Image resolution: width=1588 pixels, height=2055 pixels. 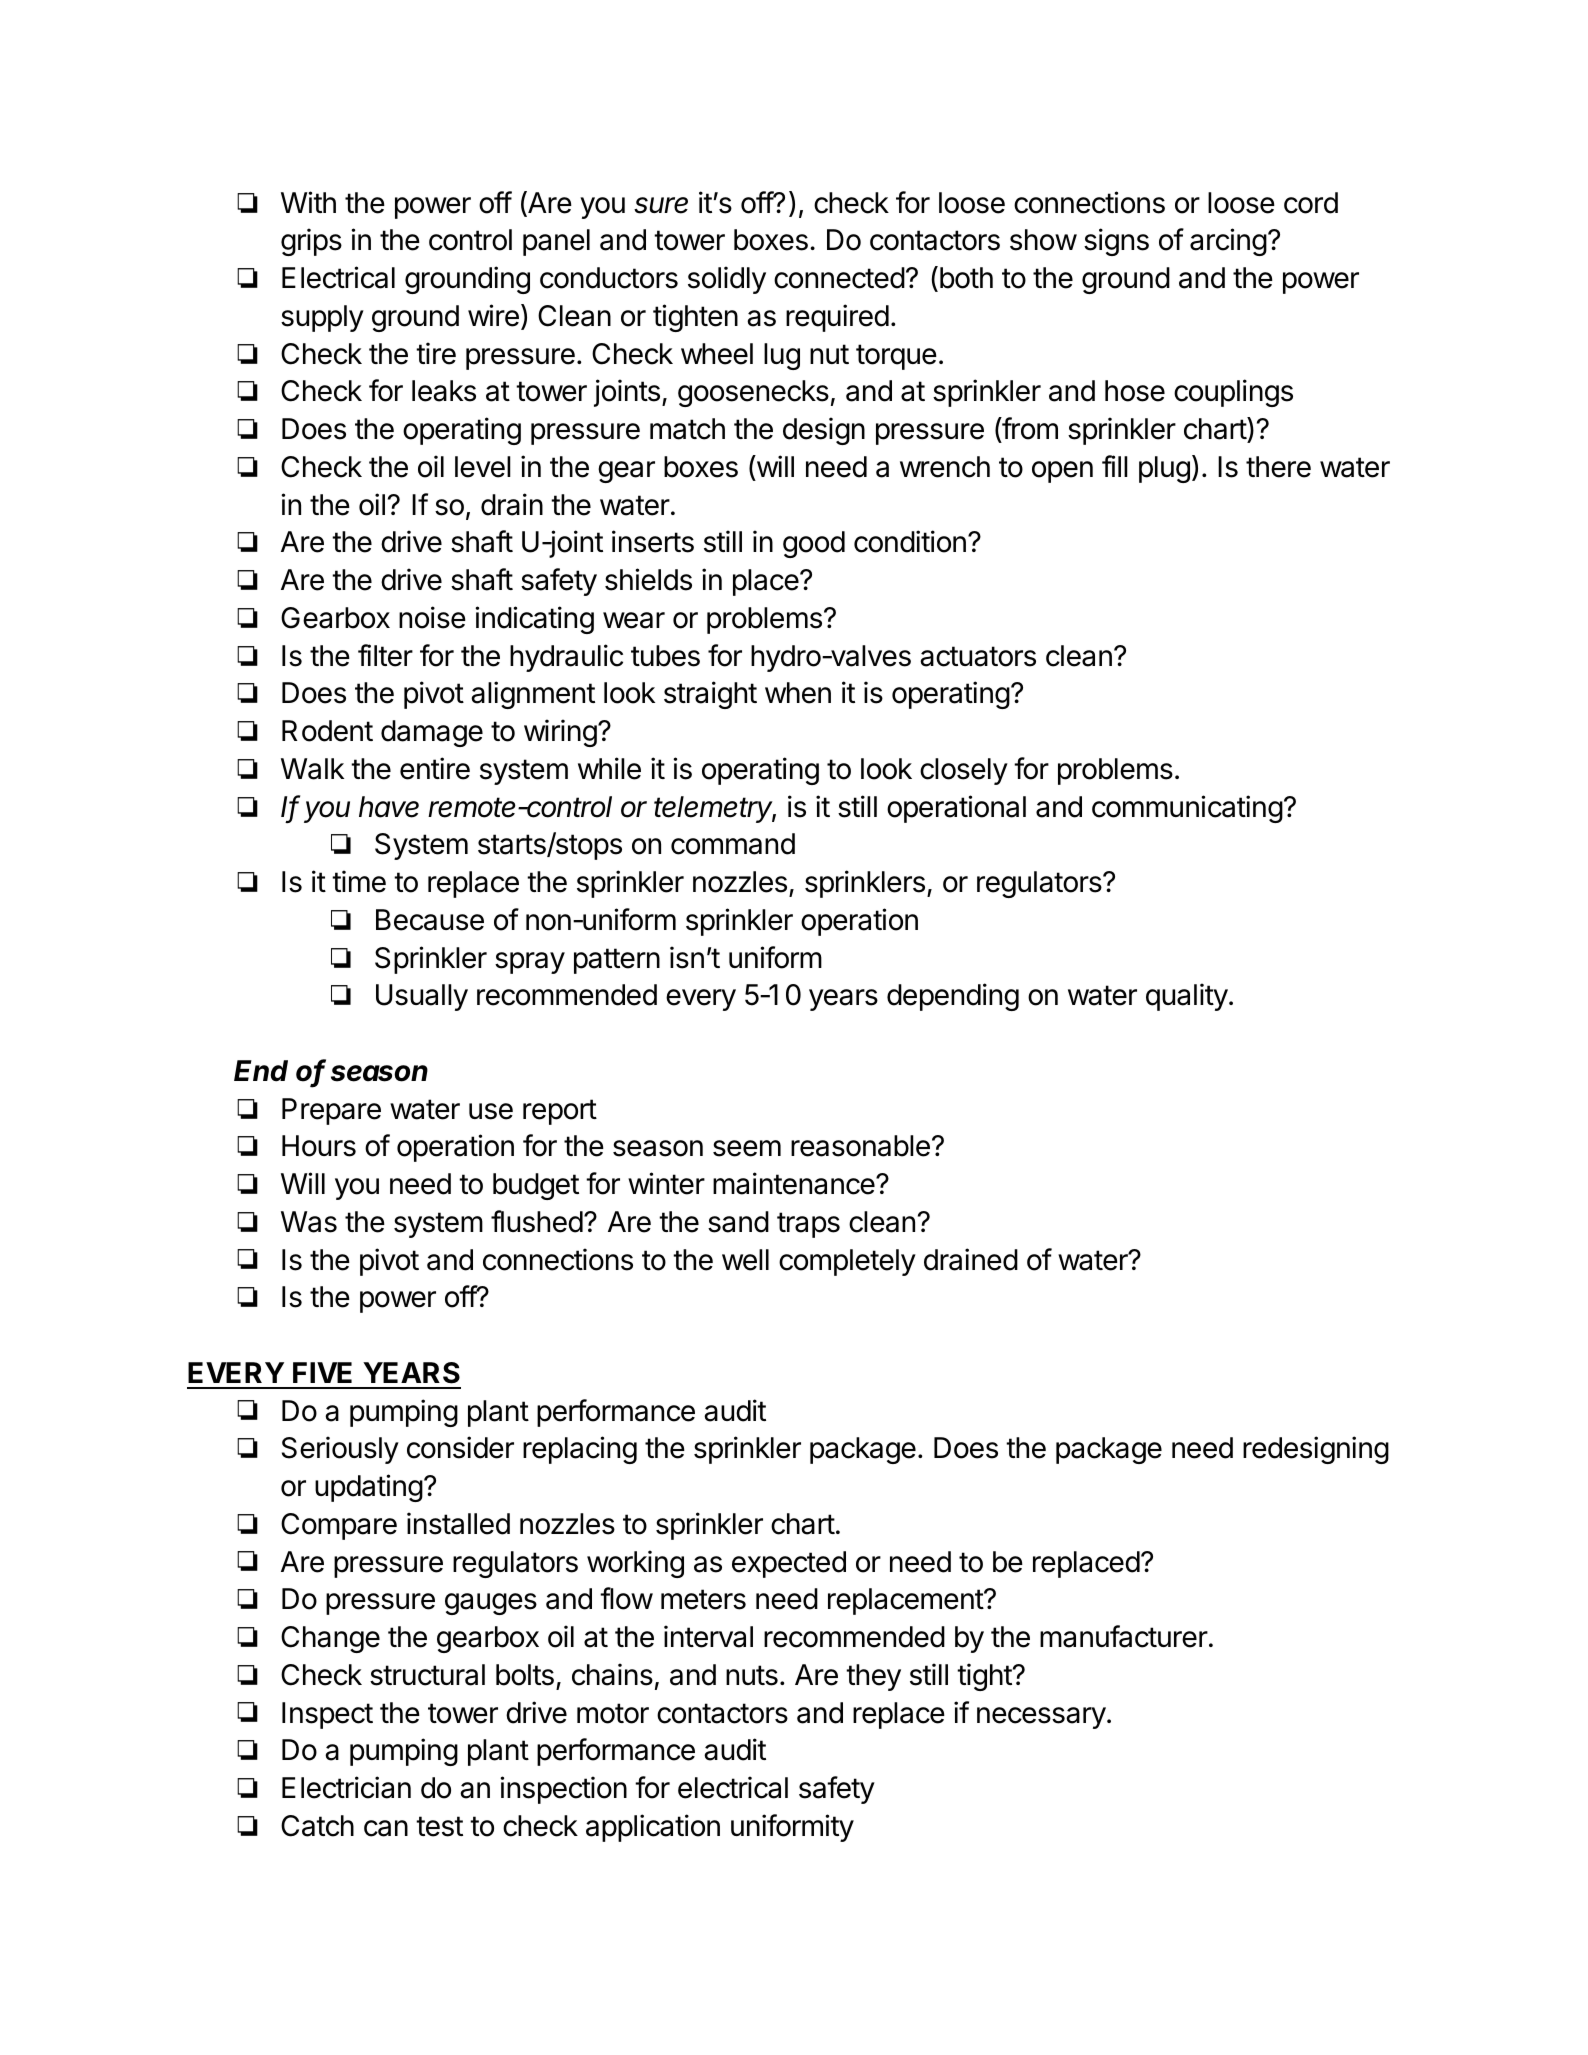 What do you see at coordinates (460, 1447) in the screenshot?
I see `consider` at bounding box center [460, 1447].
